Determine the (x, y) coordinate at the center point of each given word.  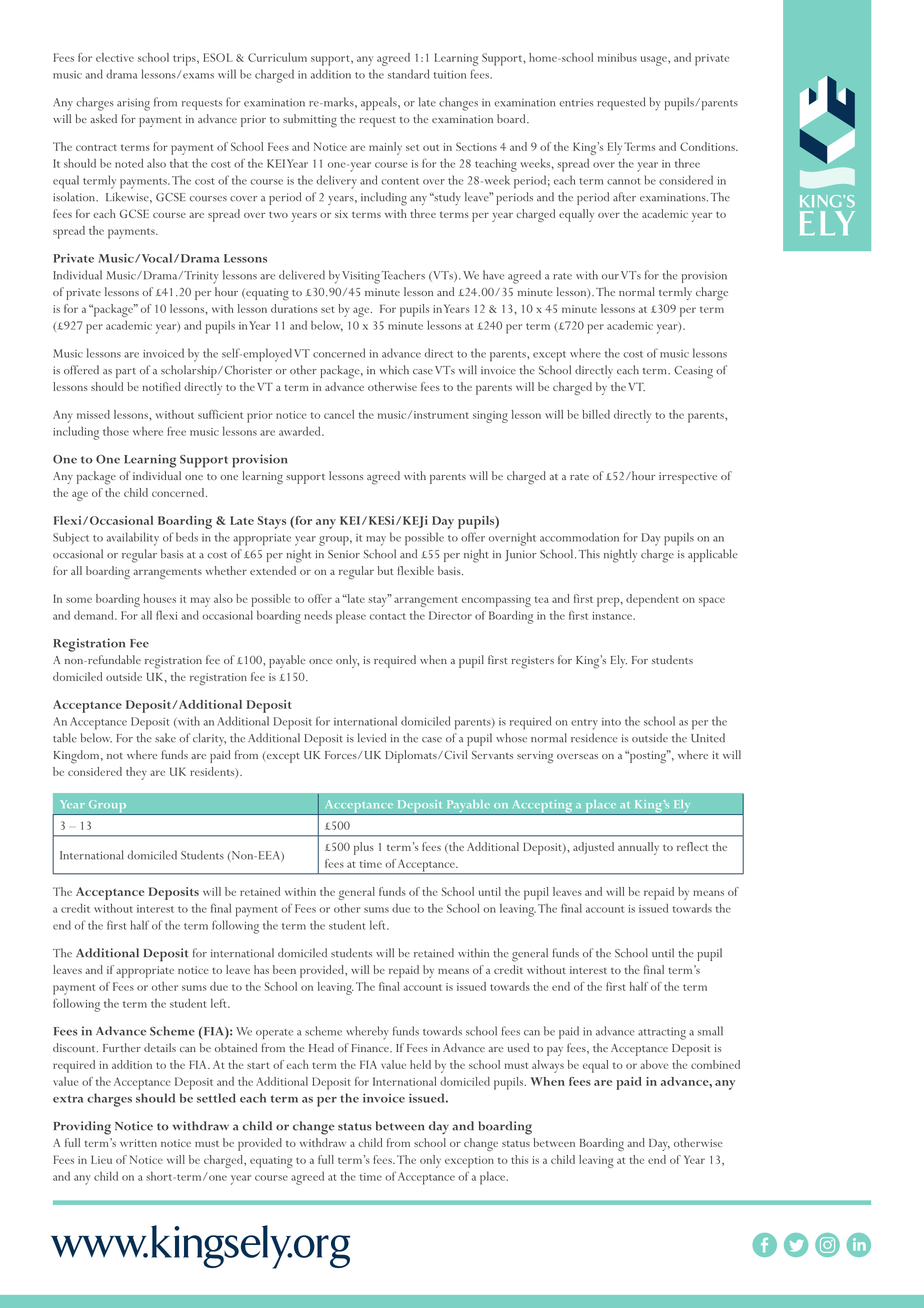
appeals (380, 103)
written (138, 1143)
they (136, 773)
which (394, 370)
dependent (652, 600)
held (420, 1064)
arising (133, 104)
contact (388, 616)
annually (638, 848)
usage (655, 61)
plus (364, 848)
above (654, 1064)
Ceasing (693, 372)
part (126, 373)
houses (159, 598)
